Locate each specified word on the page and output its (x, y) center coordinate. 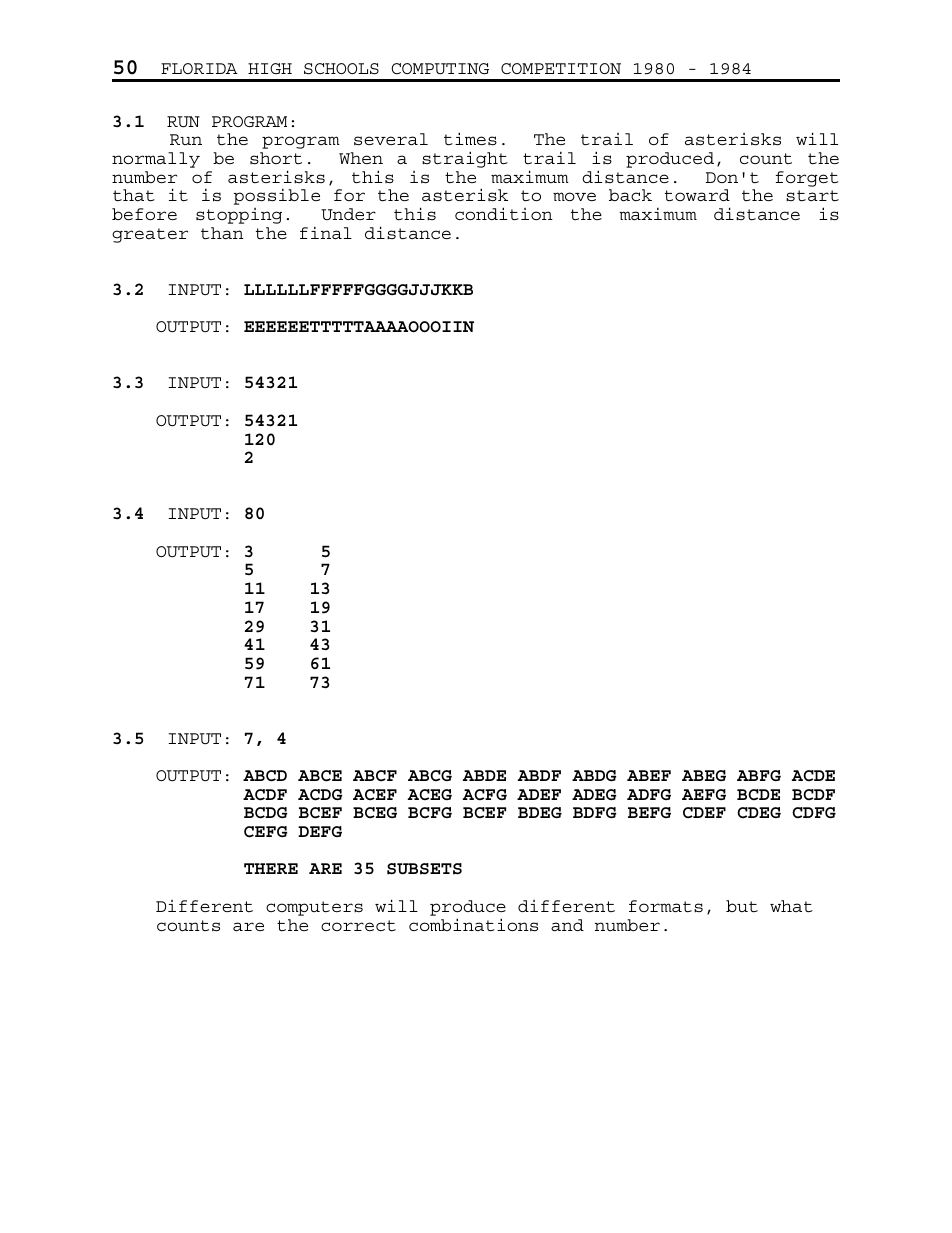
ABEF (649, 775)
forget (807, 179)
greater (150, 235)
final (326, 233)
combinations (473, 925)
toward (697, 195)
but (742, 906)
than (222, 233)
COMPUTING (440, 69)
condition (504, 214)
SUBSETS (424, 869)
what (791, 906)
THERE (271, 868)
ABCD (265, 776)
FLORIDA (199, 68)
